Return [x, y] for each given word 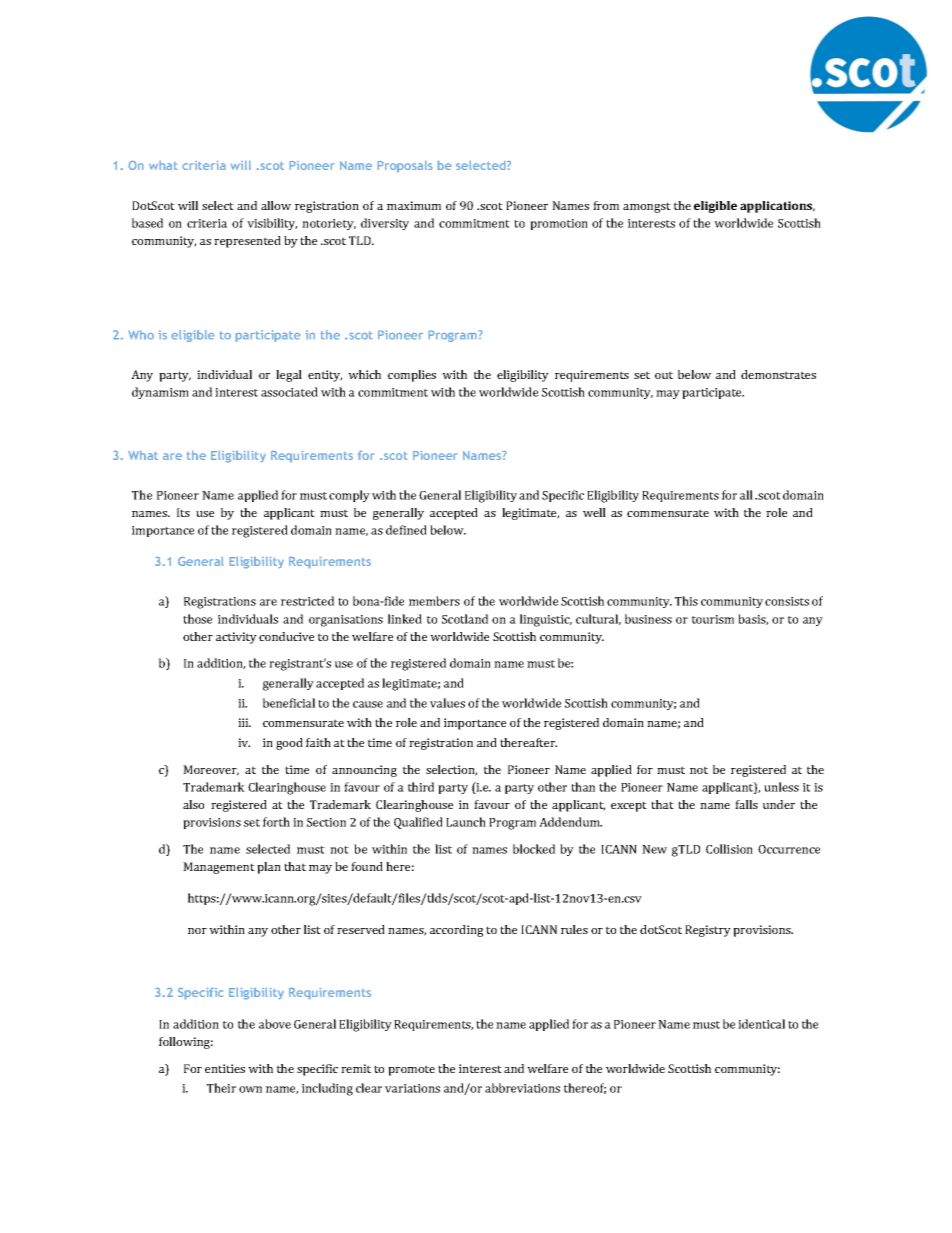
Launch [466, 822]
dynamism [160, 393]
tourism [713, 619]
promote [411, 1070]
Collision [729, 849]
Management [219, 868]
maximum [414, 205]
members [434, 601]
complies [412, 376]
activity [236, 638]
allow [276, 205]
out [664, 375]
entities [225, 1068]
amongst [647, 207]
